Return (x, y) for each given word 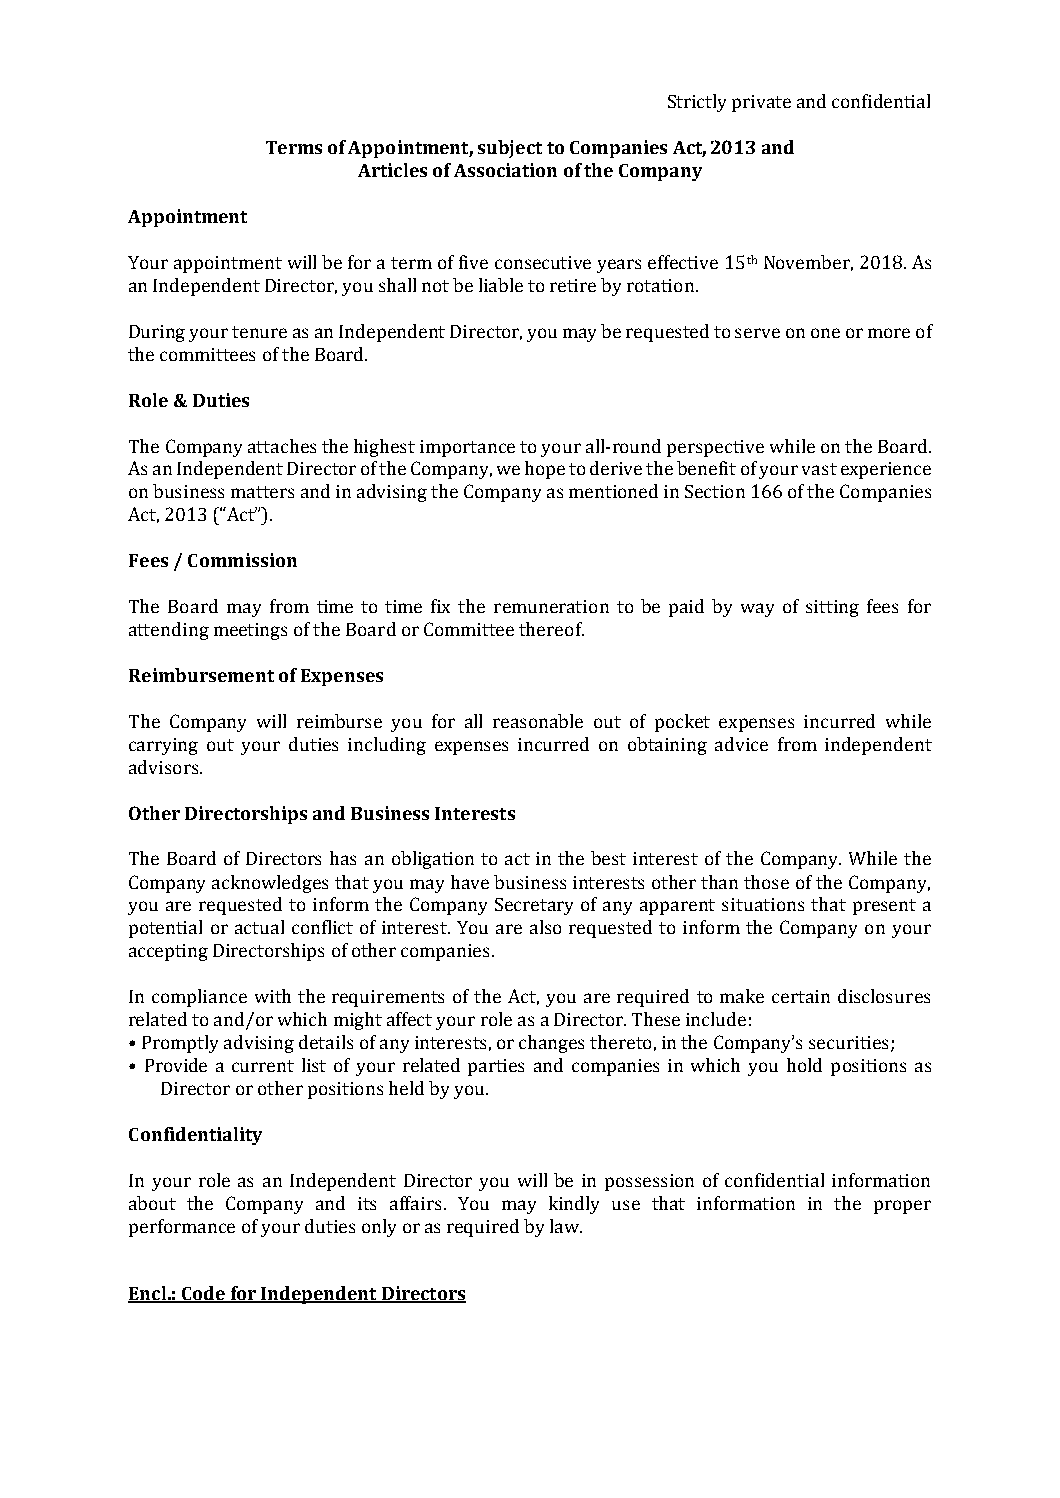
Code (203, 1294)
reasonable (538, 721)
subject (510, 149)
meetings (250, 631)
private (761, 103)
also (545, 927)
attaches (282, 446)
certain (801, 996)
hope (545, 470)
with (273, 996)
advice (741, 744)
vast (819, 469)
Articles (392, 170)
